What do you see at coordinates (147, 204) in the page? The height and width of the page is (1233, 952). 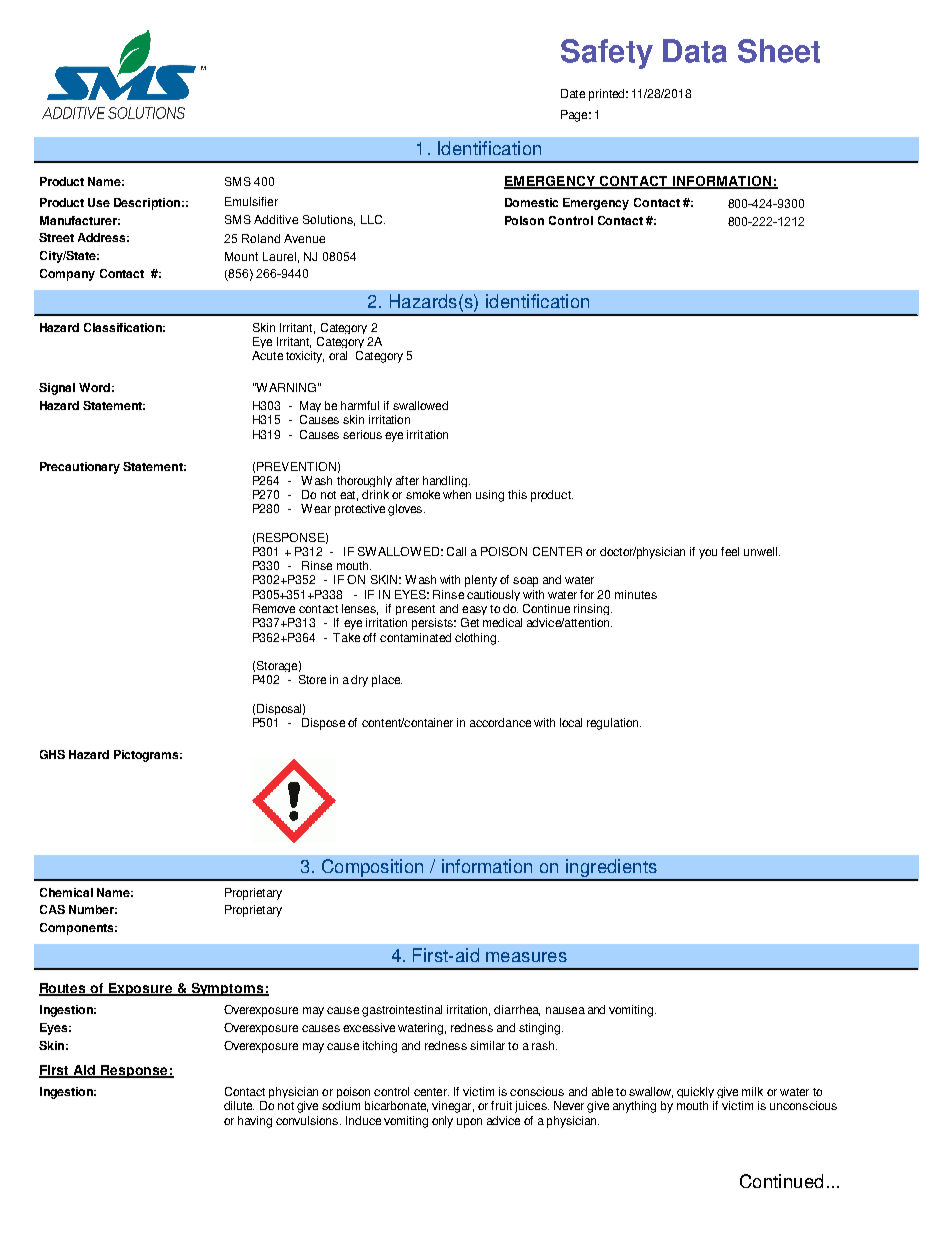 I see `Description` at bounding box center [147, 204].
